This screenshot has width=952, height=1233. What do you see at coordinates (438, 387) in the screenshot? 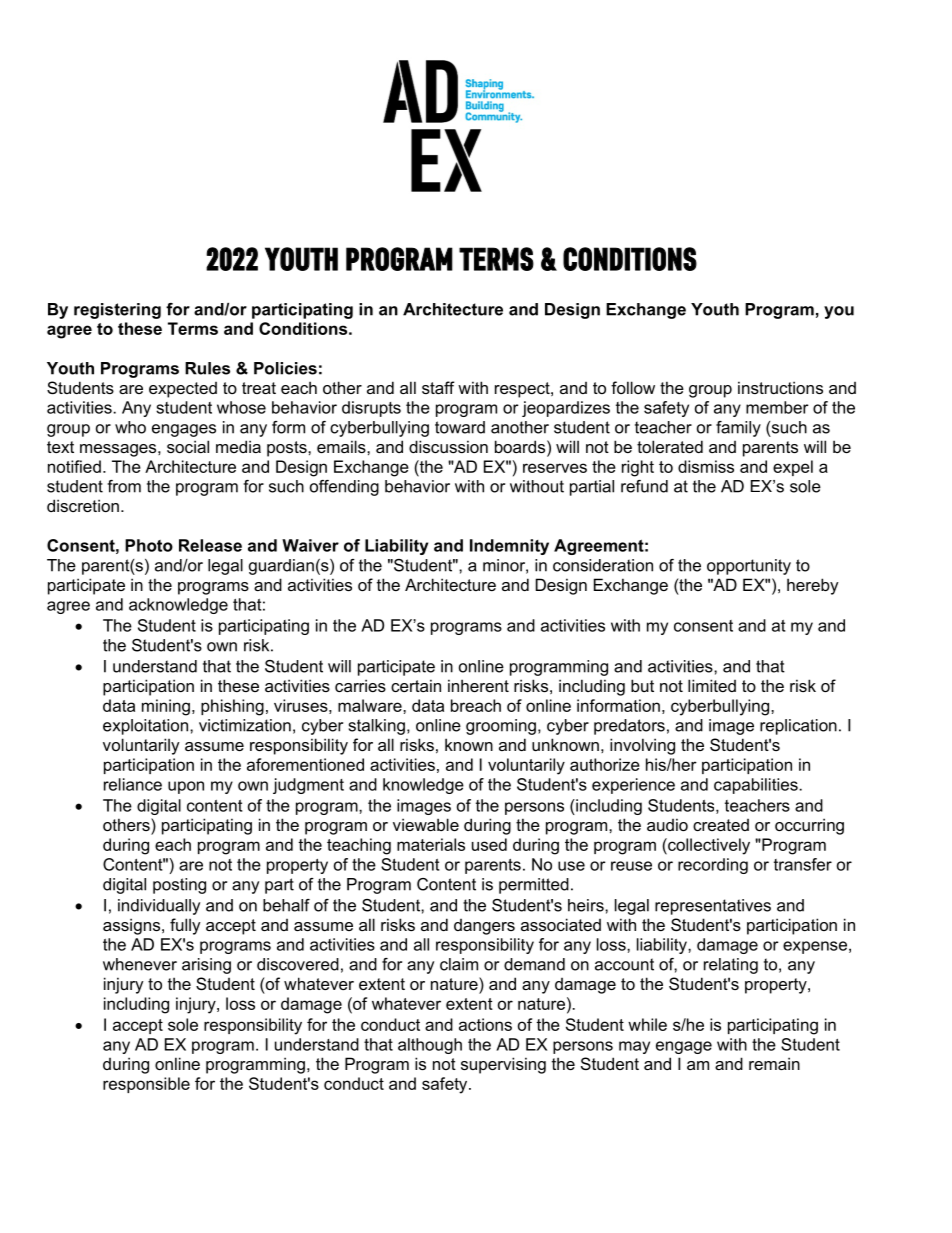
I see `staff` at bounding box center [438, 387].
